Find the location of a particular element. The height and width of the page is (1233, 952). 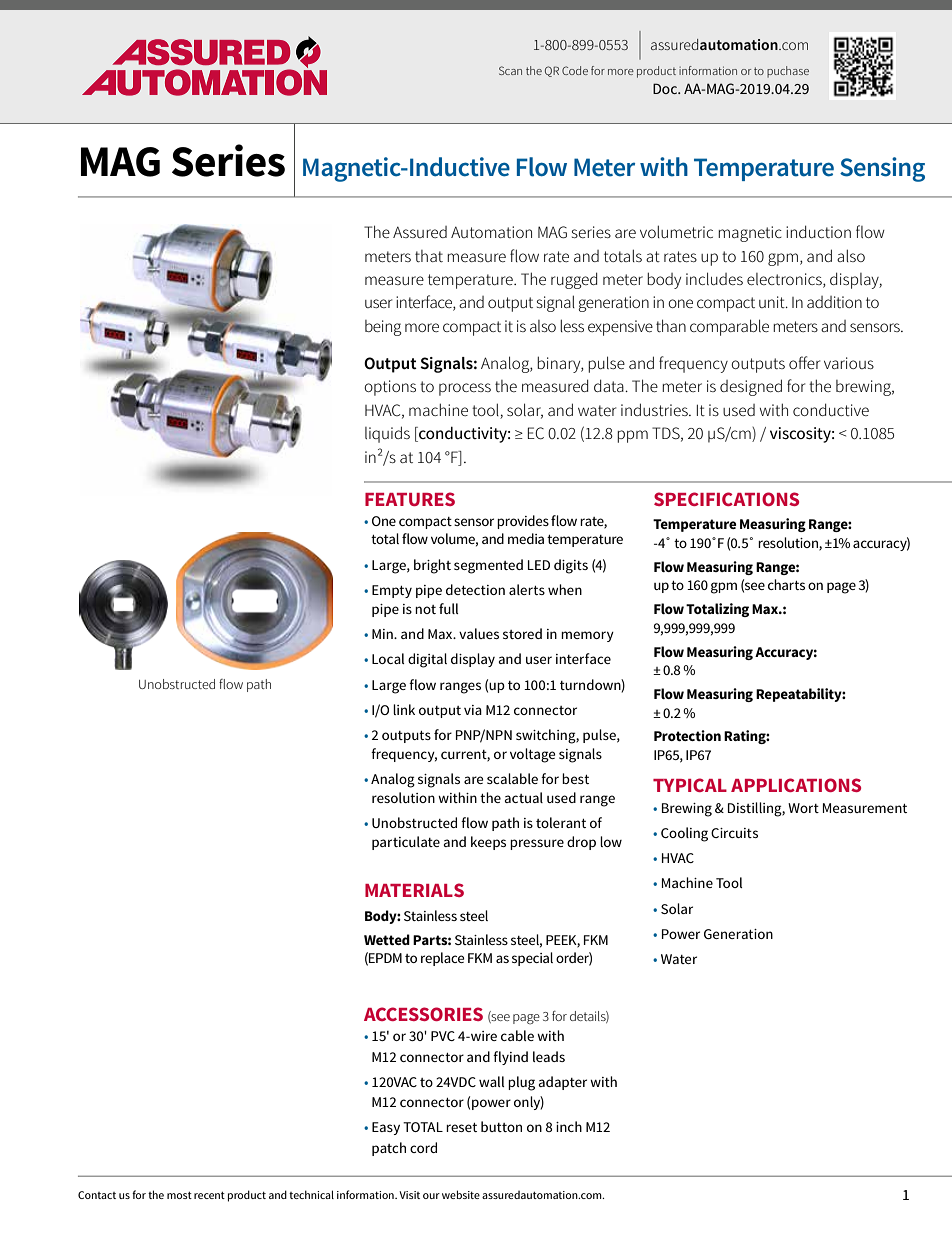

Scan is located at coordinates (510, 70).
